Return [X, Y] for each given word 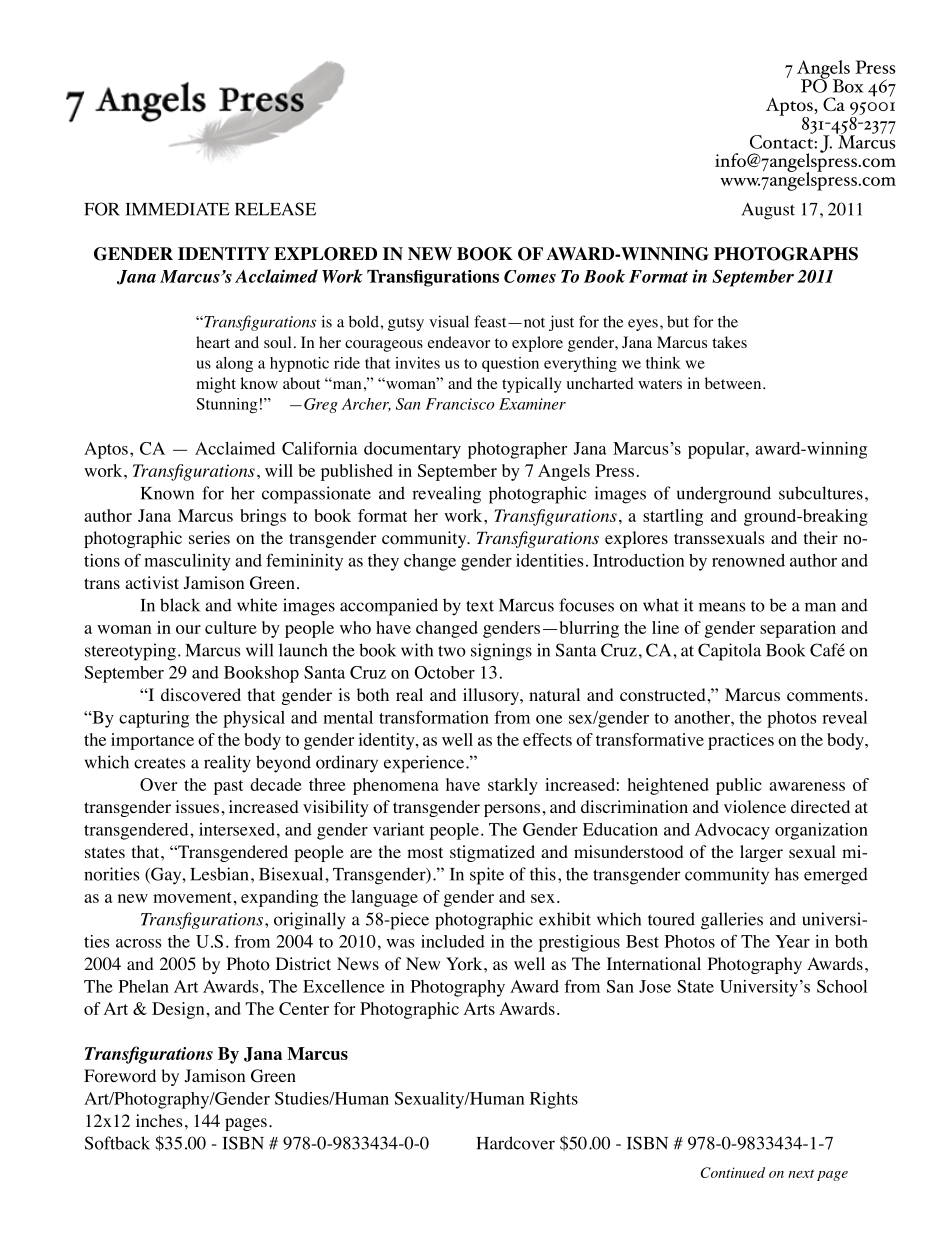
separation [798, 629]
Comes [530, 276]
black [180, 605]
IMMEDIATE [177, 209]
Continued [733, 1172]
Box [848, 86]
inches [159, 1120]
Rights [554, 1100]
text [480, 606]
